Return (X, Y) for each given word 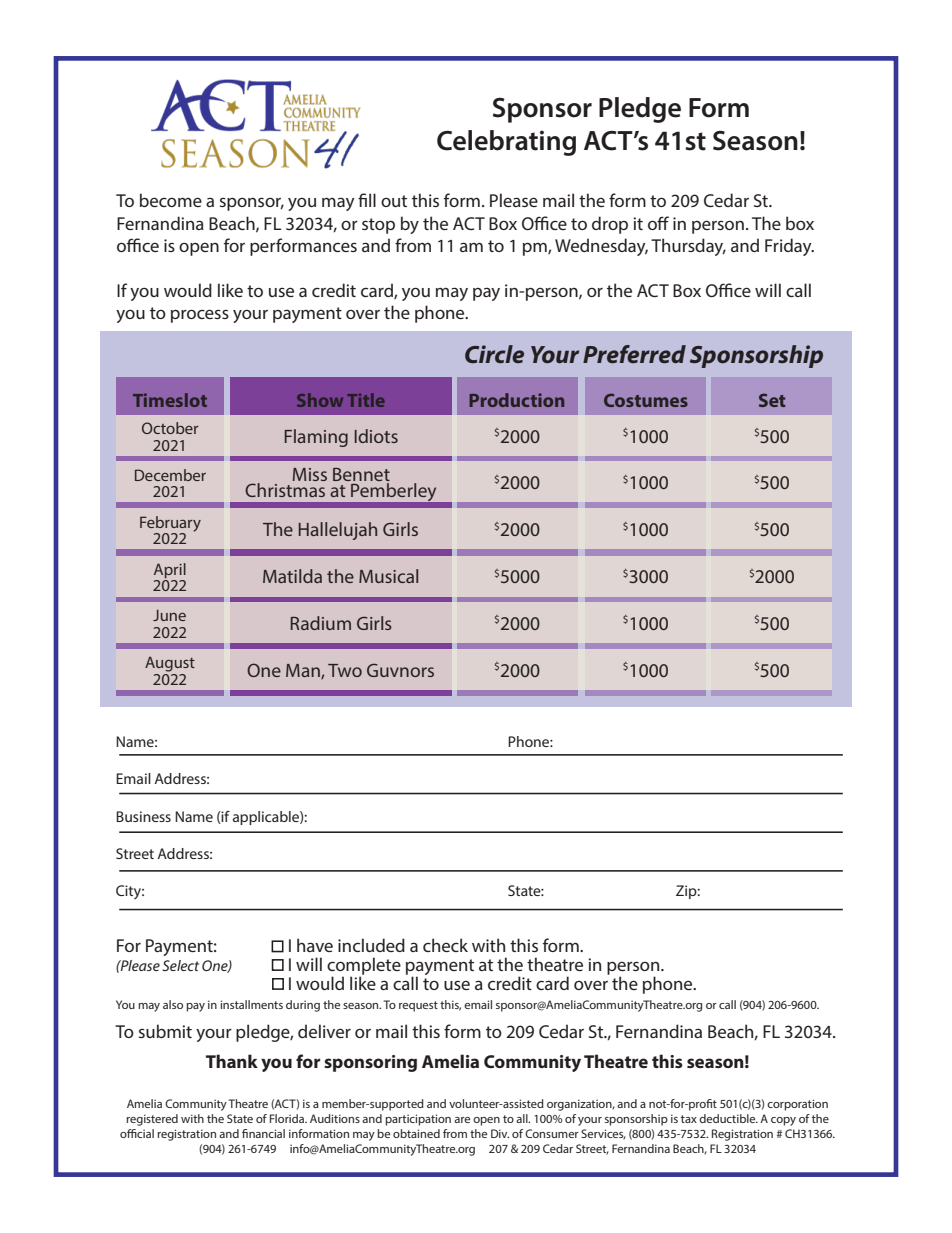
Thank (232, 1061)
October (170, 428)
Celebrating (506, 143)
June (169, 615)
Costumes (646, 400)
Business (143, 816)
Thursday (688, 247)
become (171, 200)
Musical (388, 576)
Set (772, 400)
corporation (797, 1105)
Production (516, 400)
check (445, 945)
